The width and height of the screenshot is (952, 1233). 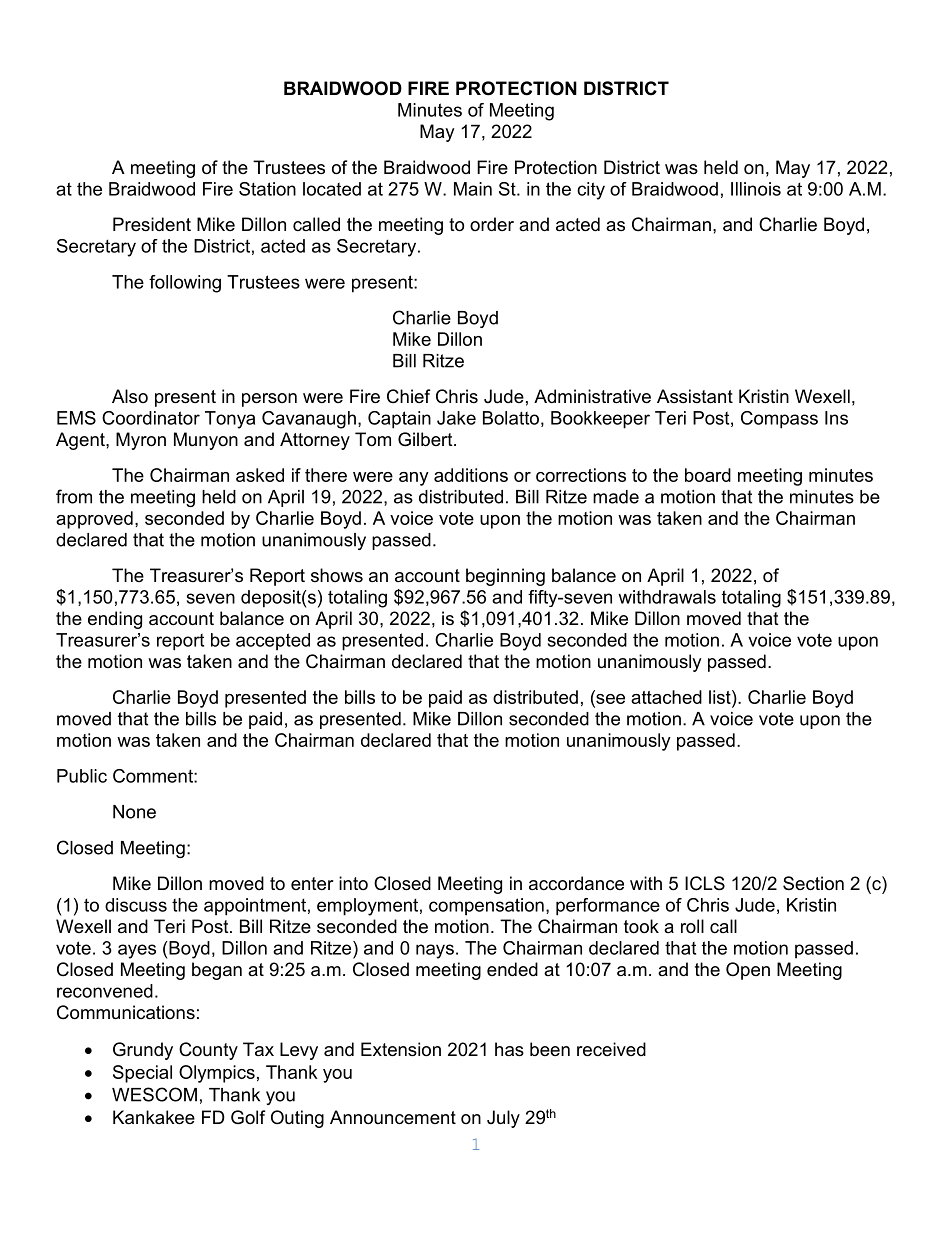 I want to click on beginning, so click(x=505, y=577).
